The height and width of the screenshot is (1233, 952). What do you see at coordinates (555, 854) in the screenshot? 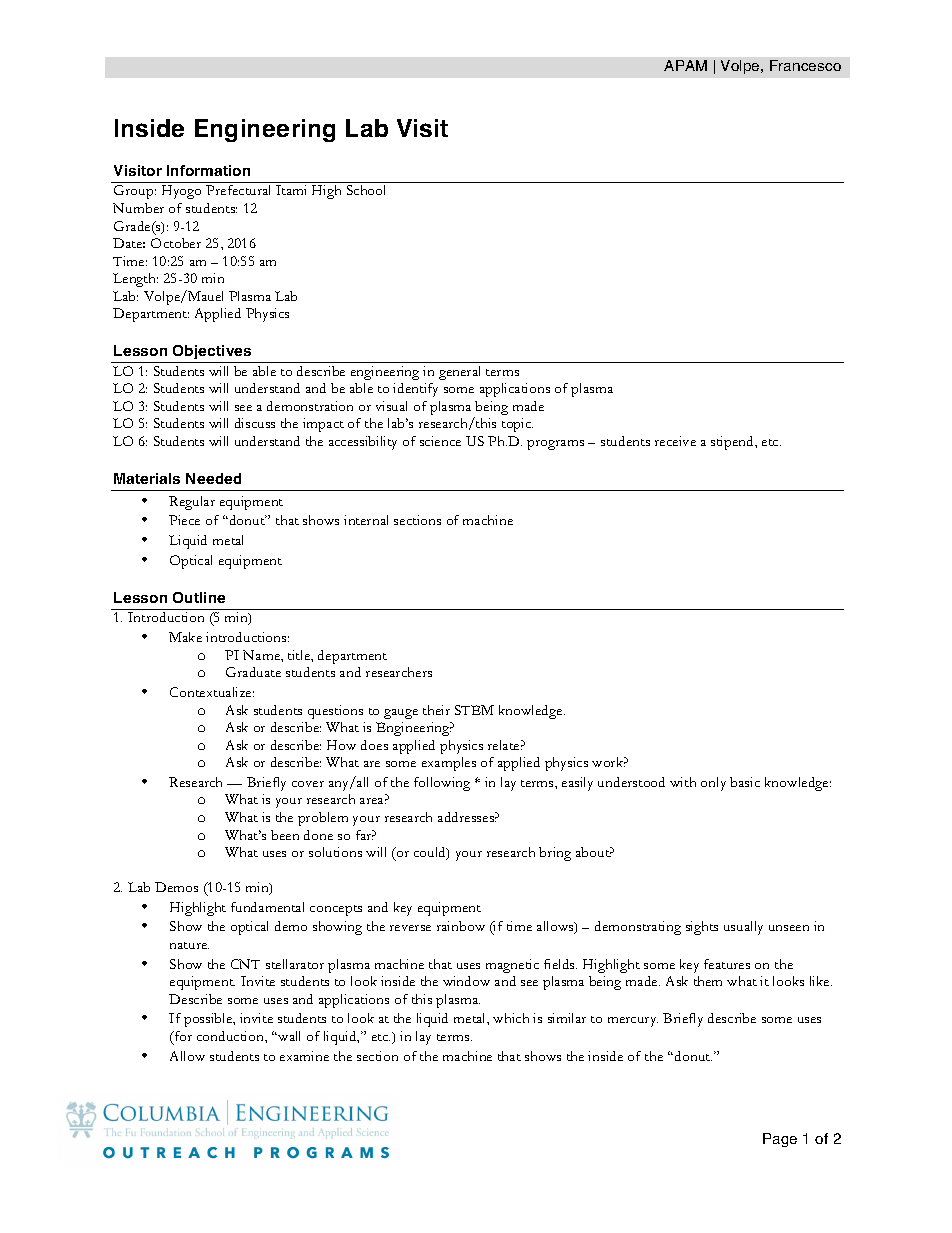
I see `bring` at bounding box center [555, 854].
